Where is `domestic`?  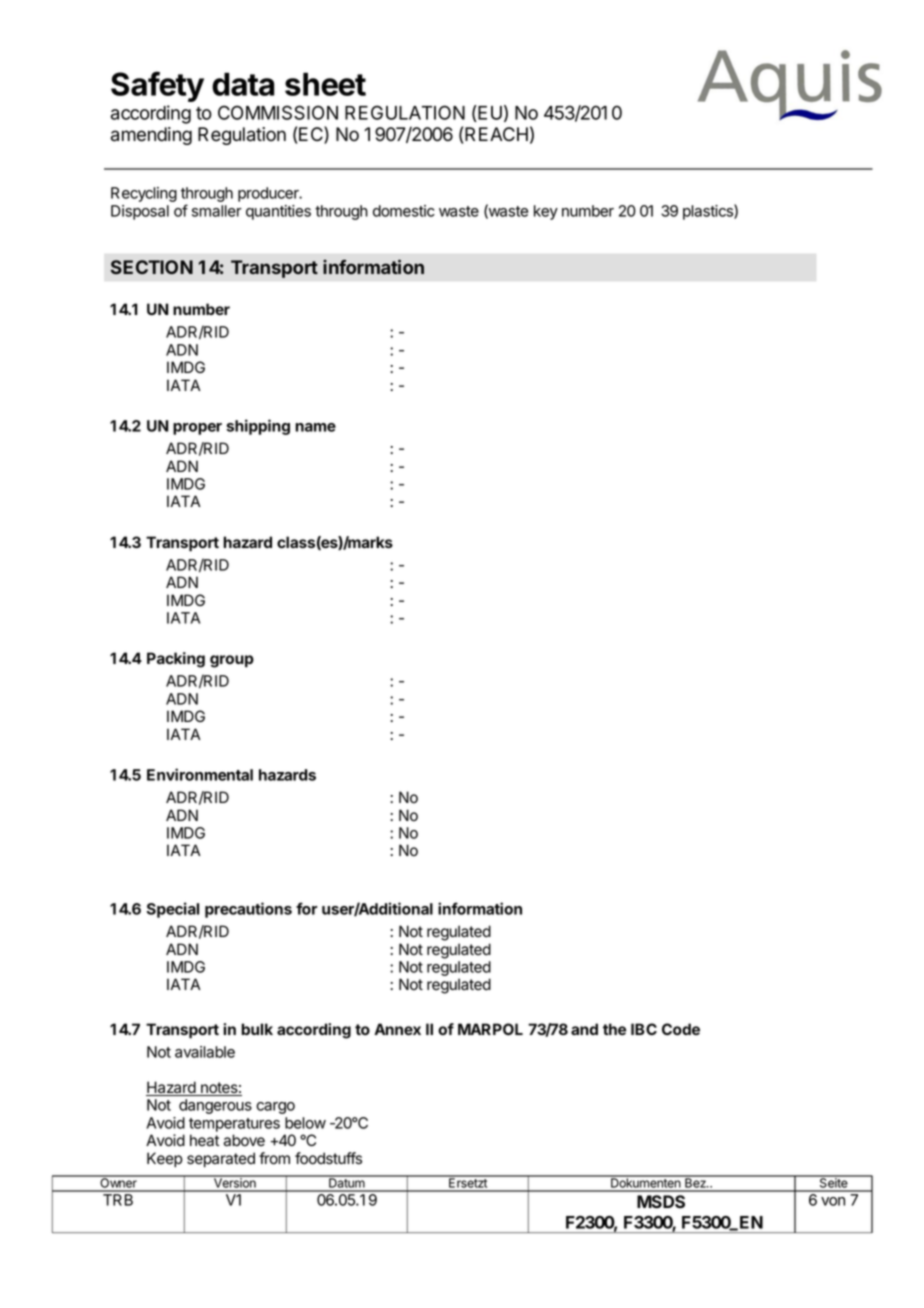 domestic is located at coordinates (404, 211).
